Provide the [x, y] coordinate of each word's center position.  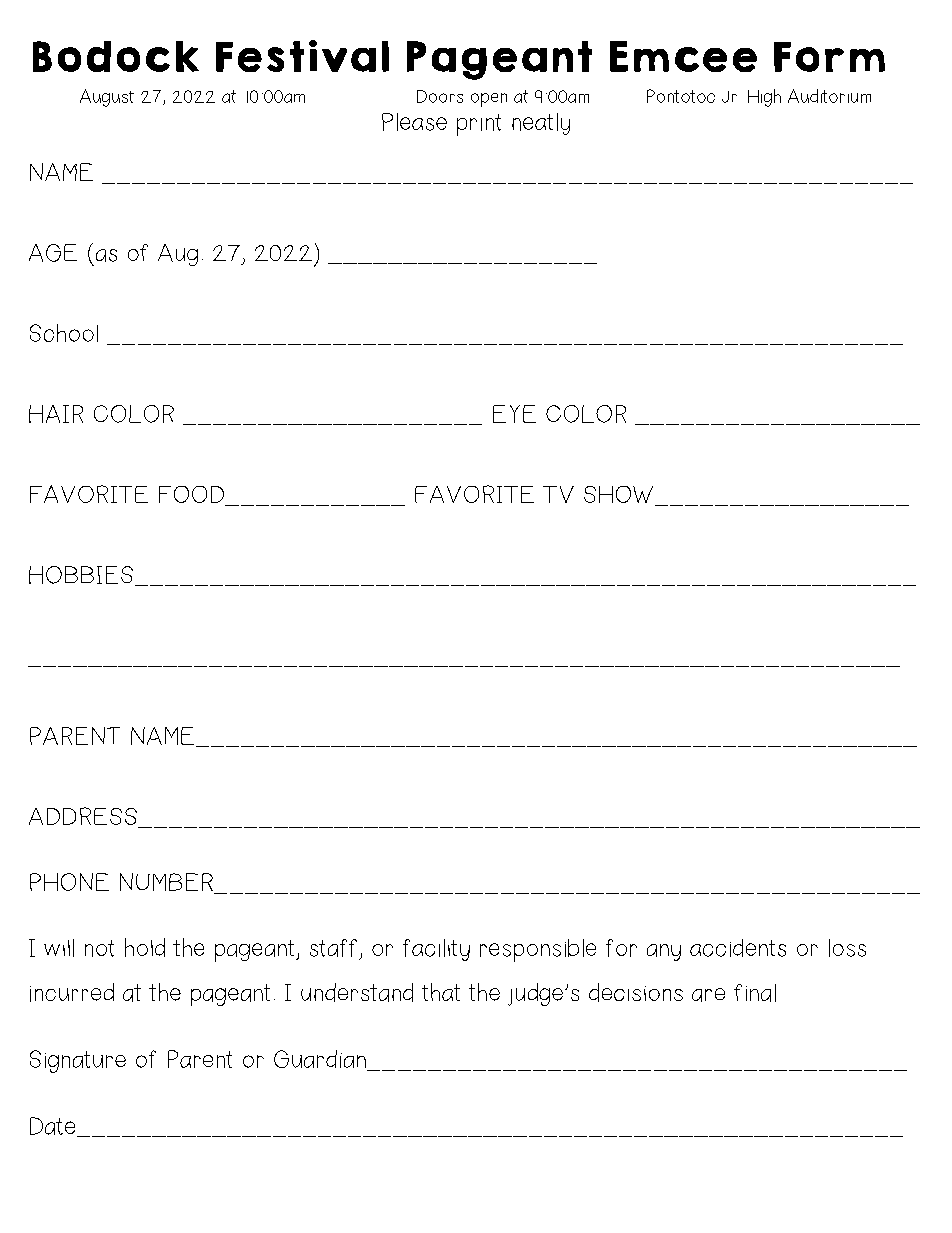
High [764, 98]
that [441, 992]
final [755, 993]
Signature [78, 1061]
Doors [440, 96]
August [107, 98]
